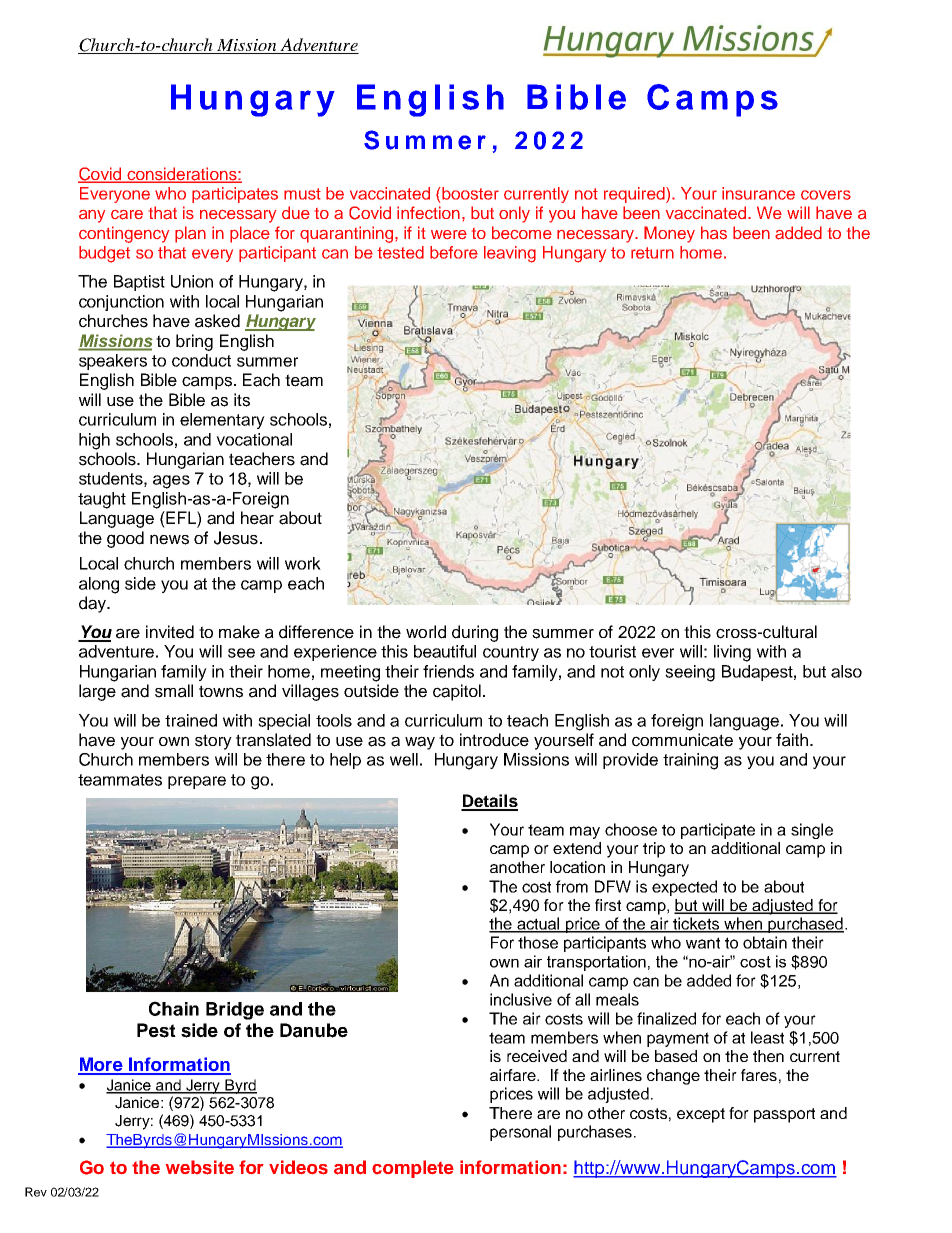  What do you see at coordinates (127, 215) in the screenshot?
I see `care` at bounding box center [127, 215].
